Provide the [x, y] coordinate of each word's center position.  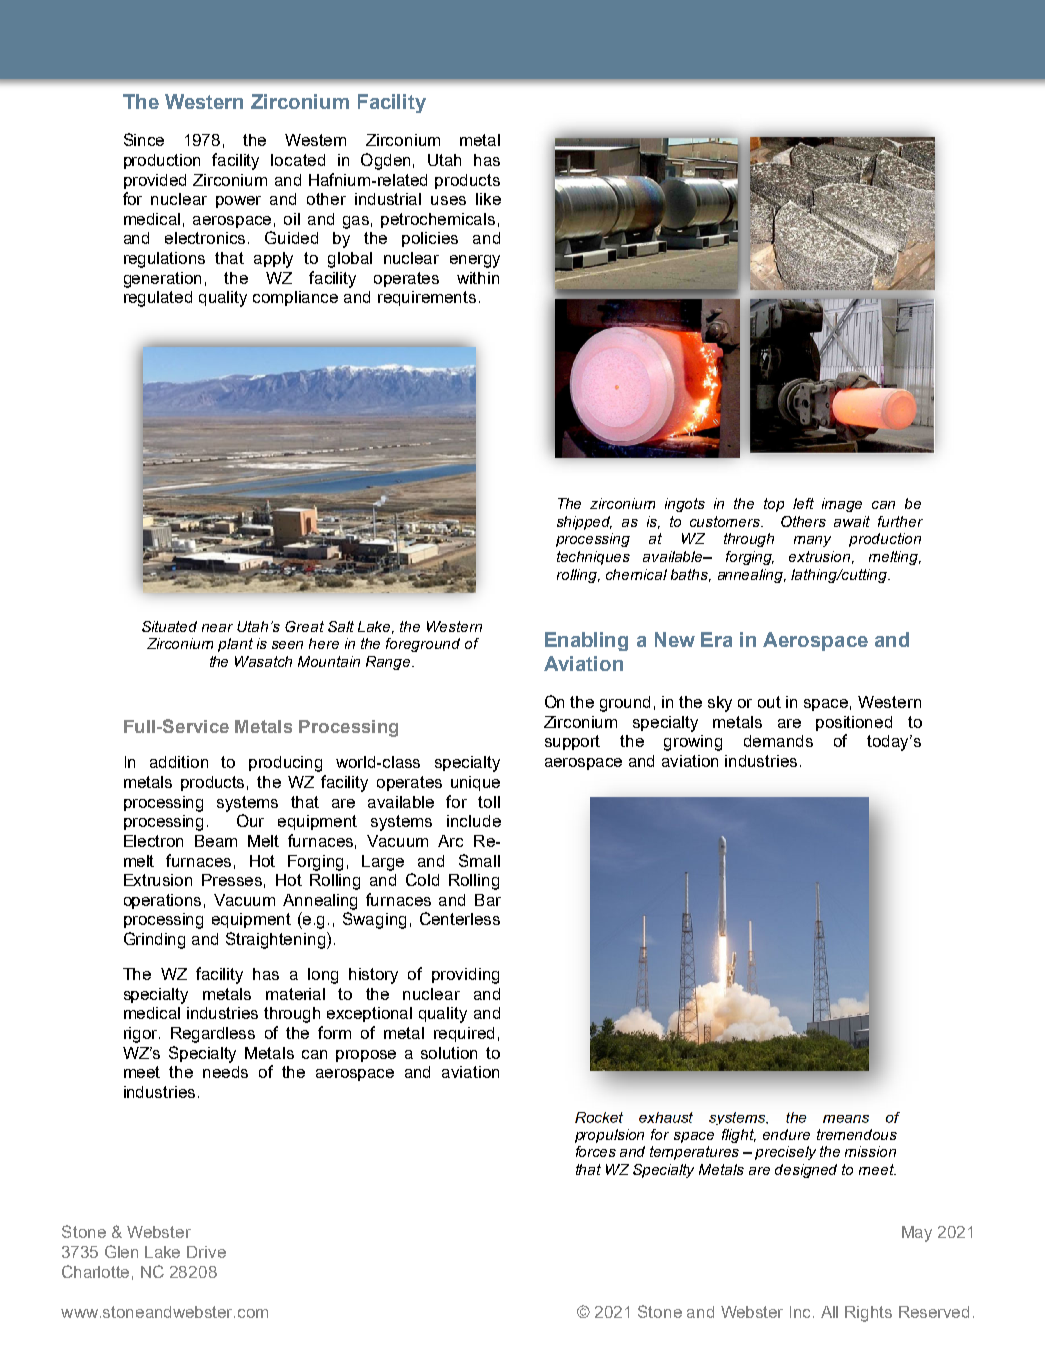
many [812, 541]
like [488, 199]
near [217, 628]
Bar [488, 900]
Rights [868, 1314]
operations [162, 901]
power [238, 202]
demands [778, 741]
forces [596, 1151]
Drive [206, 1252]
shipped [584, 523]
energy [475, 261]
